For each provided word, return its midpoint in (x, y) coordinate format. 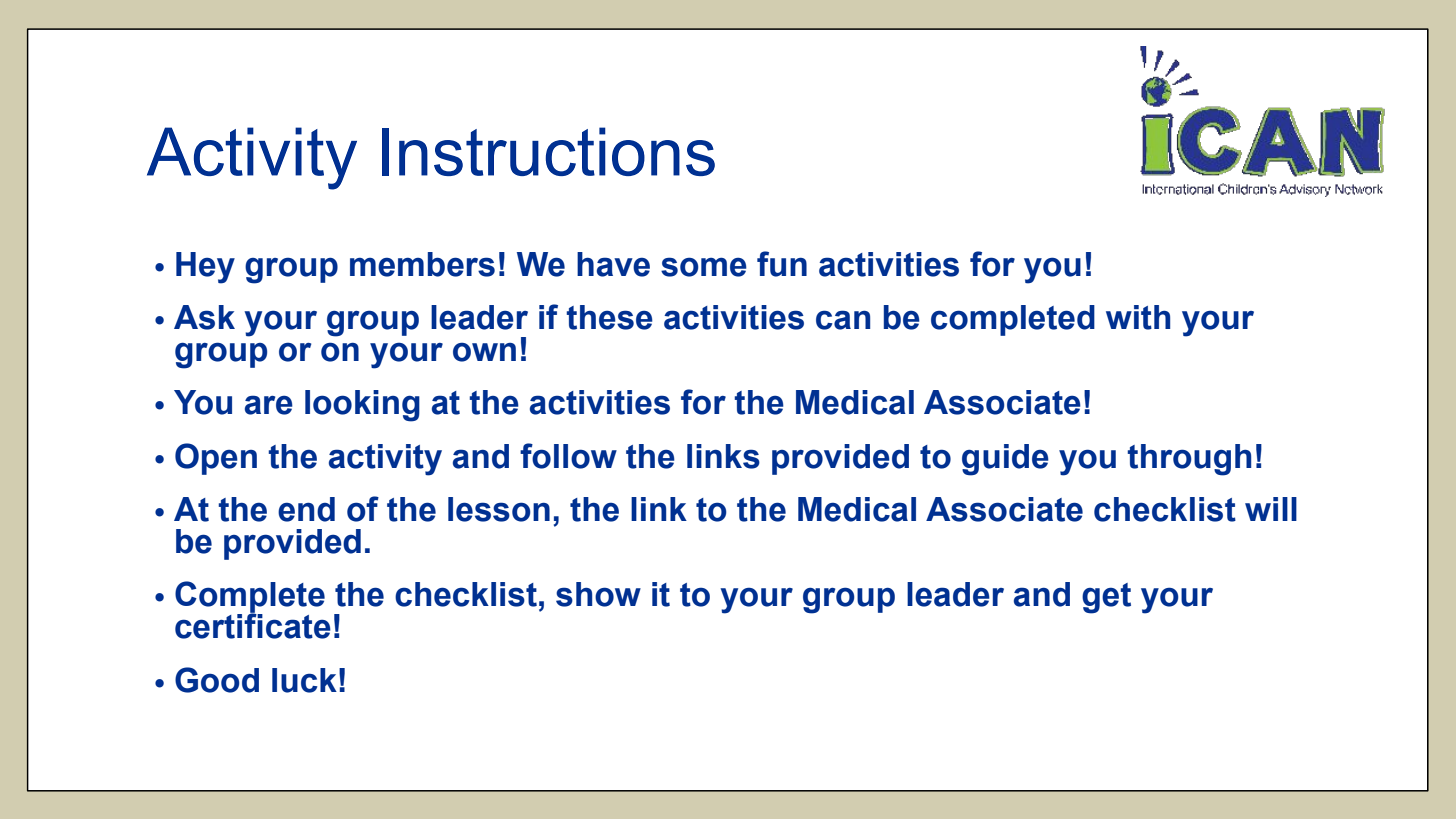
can (843, 320)
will (1271, 509)
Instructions (548, 151)
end (306, 509)
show (598, 594)
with (1138, 317)
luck (304, 680)
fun (782, 264)
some (704, 267)
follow (568, 456)
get (1106, 598)
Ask (204, 317)
